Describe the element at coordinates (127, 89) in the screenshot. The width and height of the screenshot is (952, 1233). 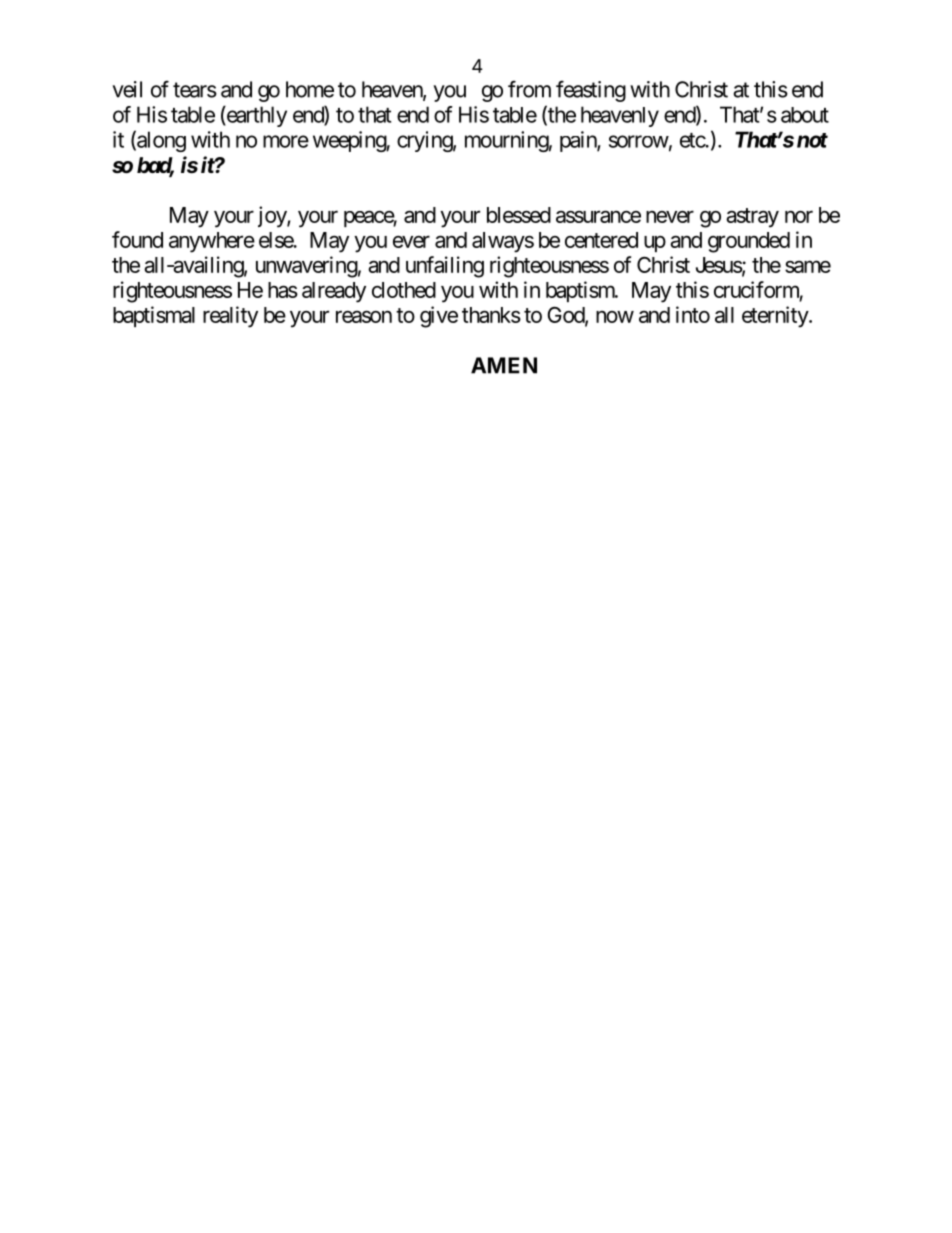
I see `veil` at that location.
